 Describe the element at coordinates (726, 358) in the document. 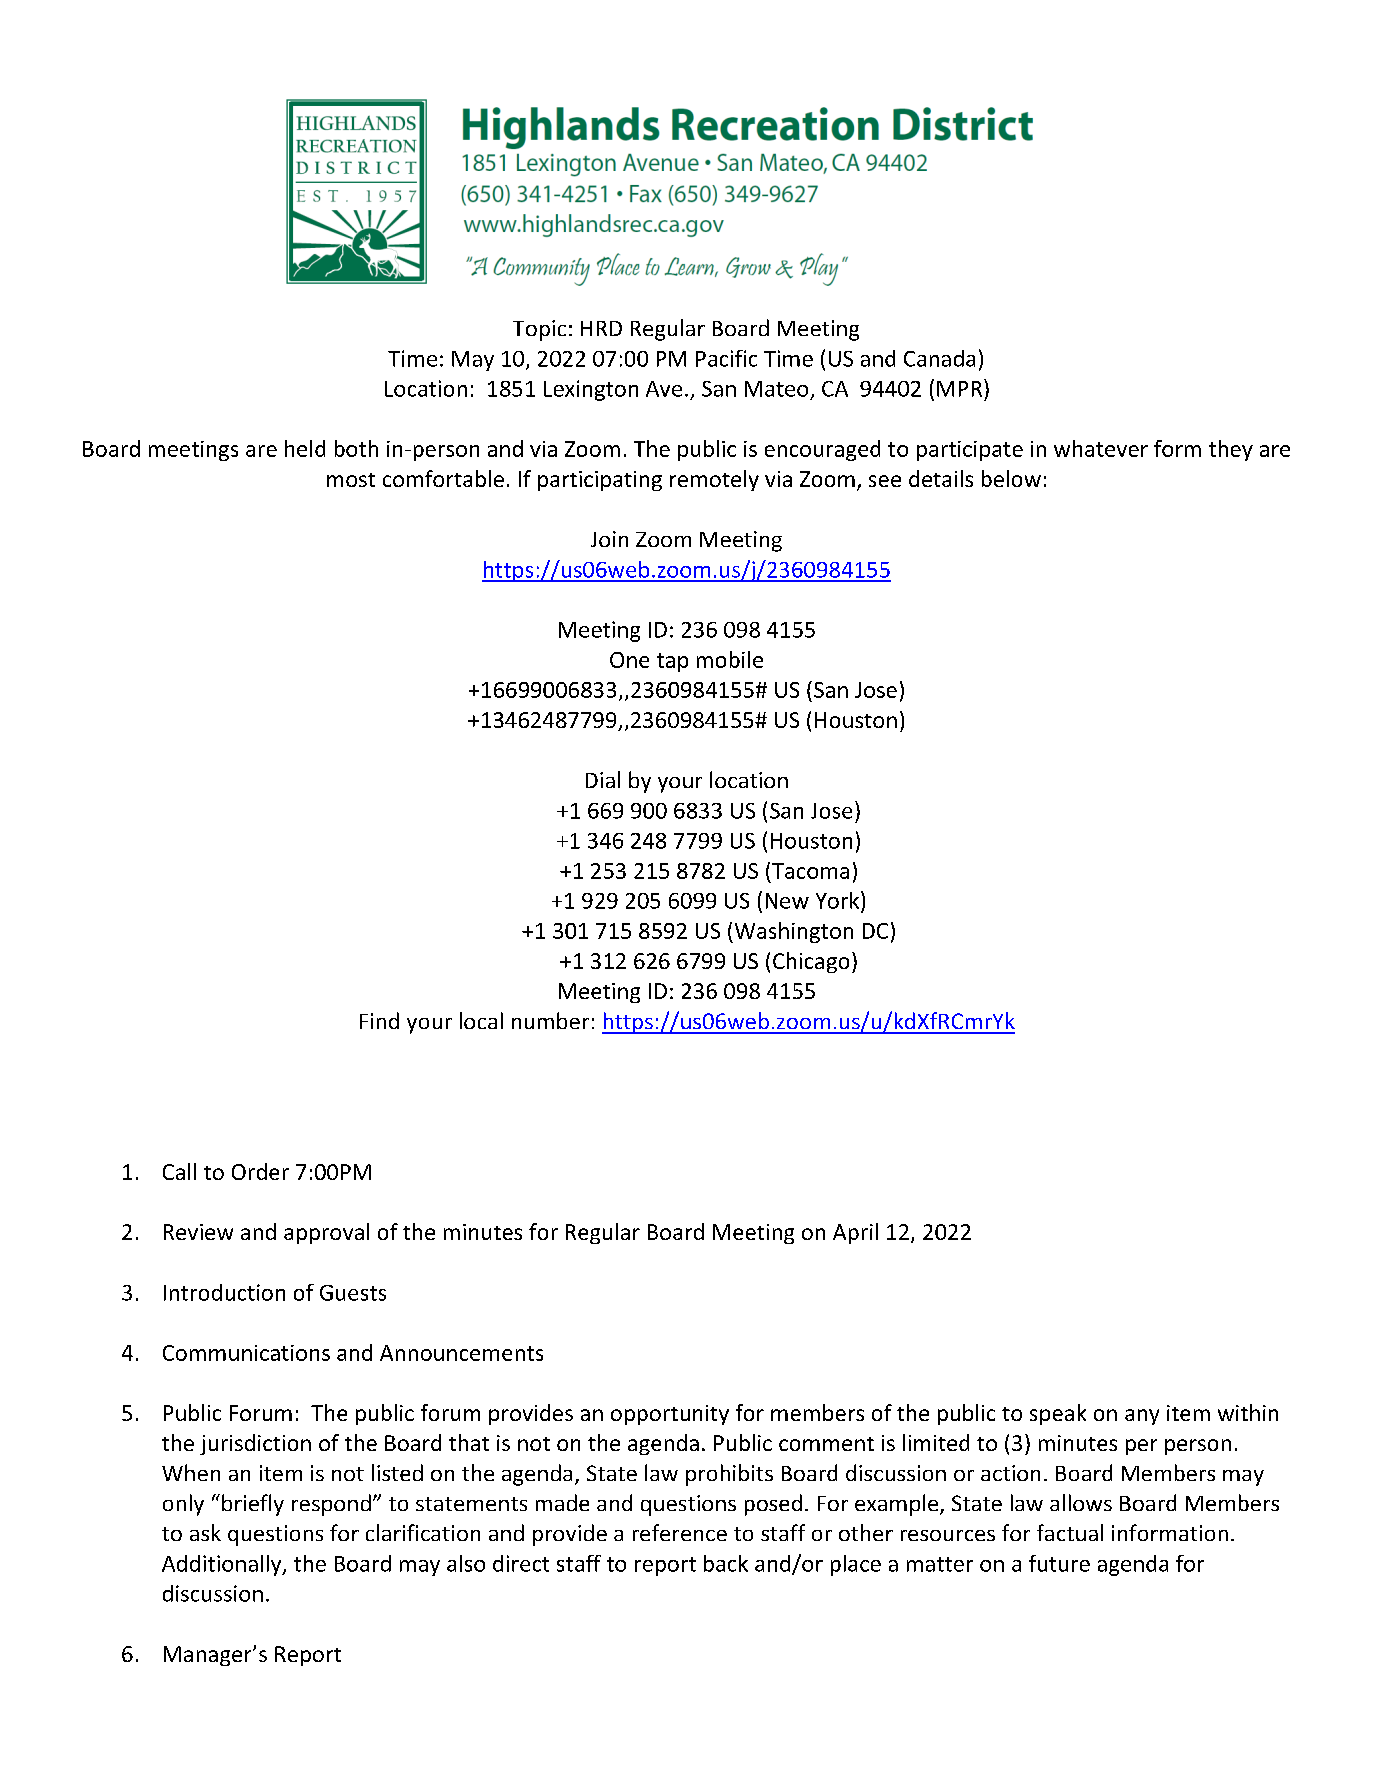

I see `Pacific` at that location.
